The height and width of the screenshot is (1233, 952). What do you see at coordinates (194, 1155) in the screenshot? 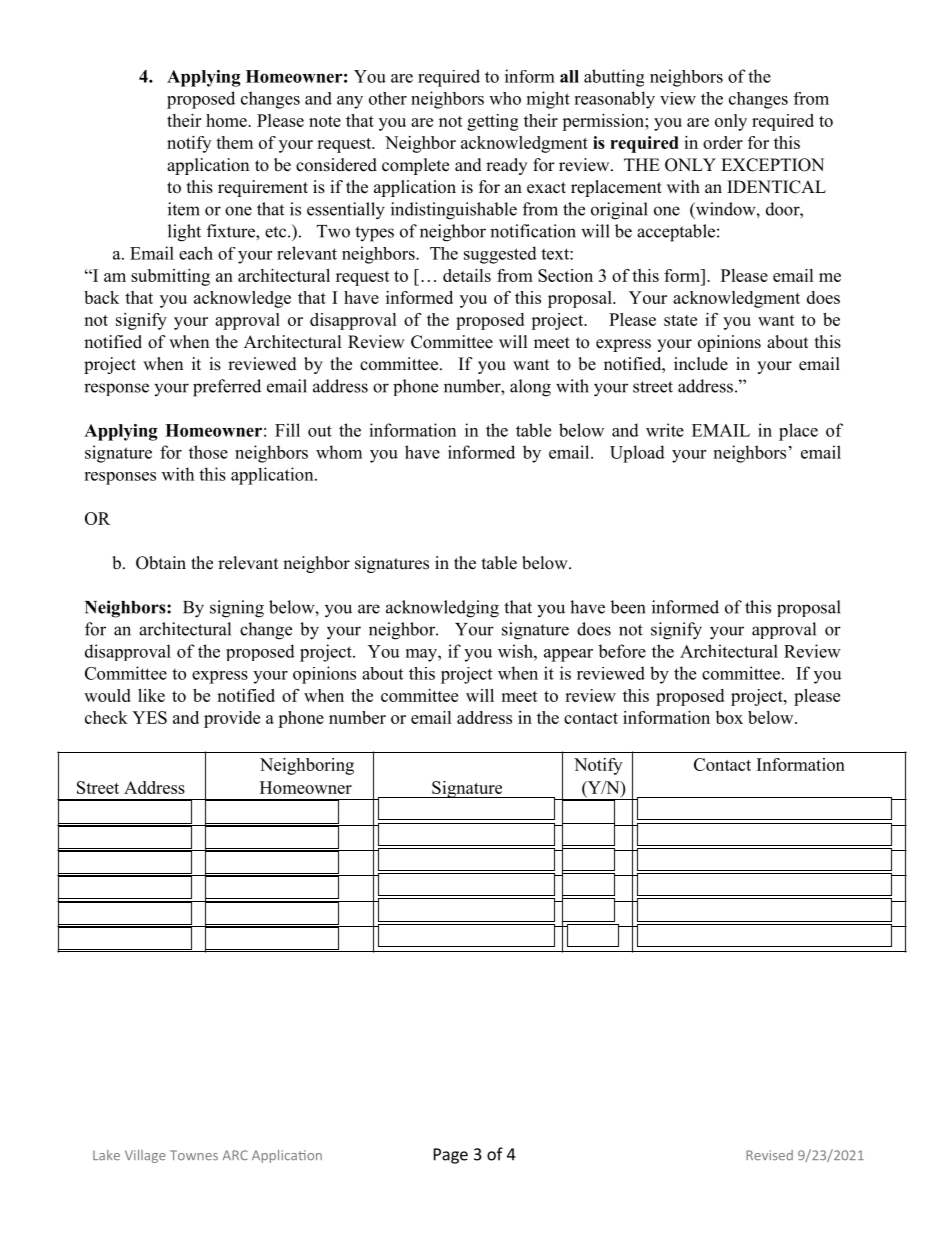
I see `Townes` at bounding box center [194, 1155].
